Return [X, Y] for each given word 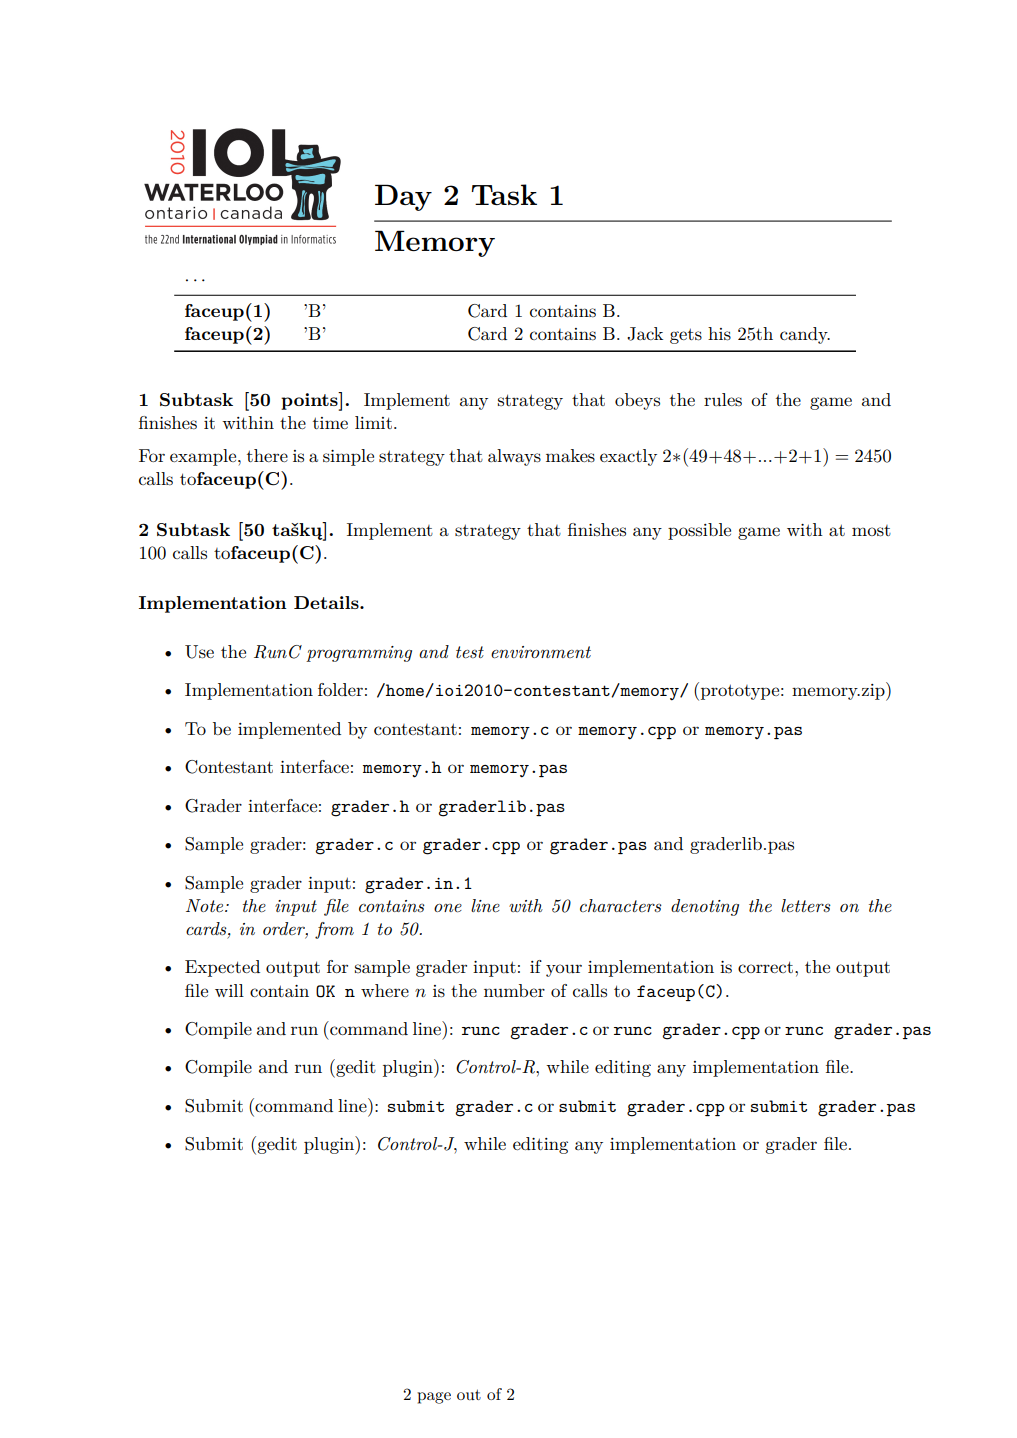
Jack [645, 334]
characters [621, 905]
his [719, 334]
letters [806, 906]
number [514, 990]
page [434, 1398]
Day [403, 197]
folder [340, 689]
